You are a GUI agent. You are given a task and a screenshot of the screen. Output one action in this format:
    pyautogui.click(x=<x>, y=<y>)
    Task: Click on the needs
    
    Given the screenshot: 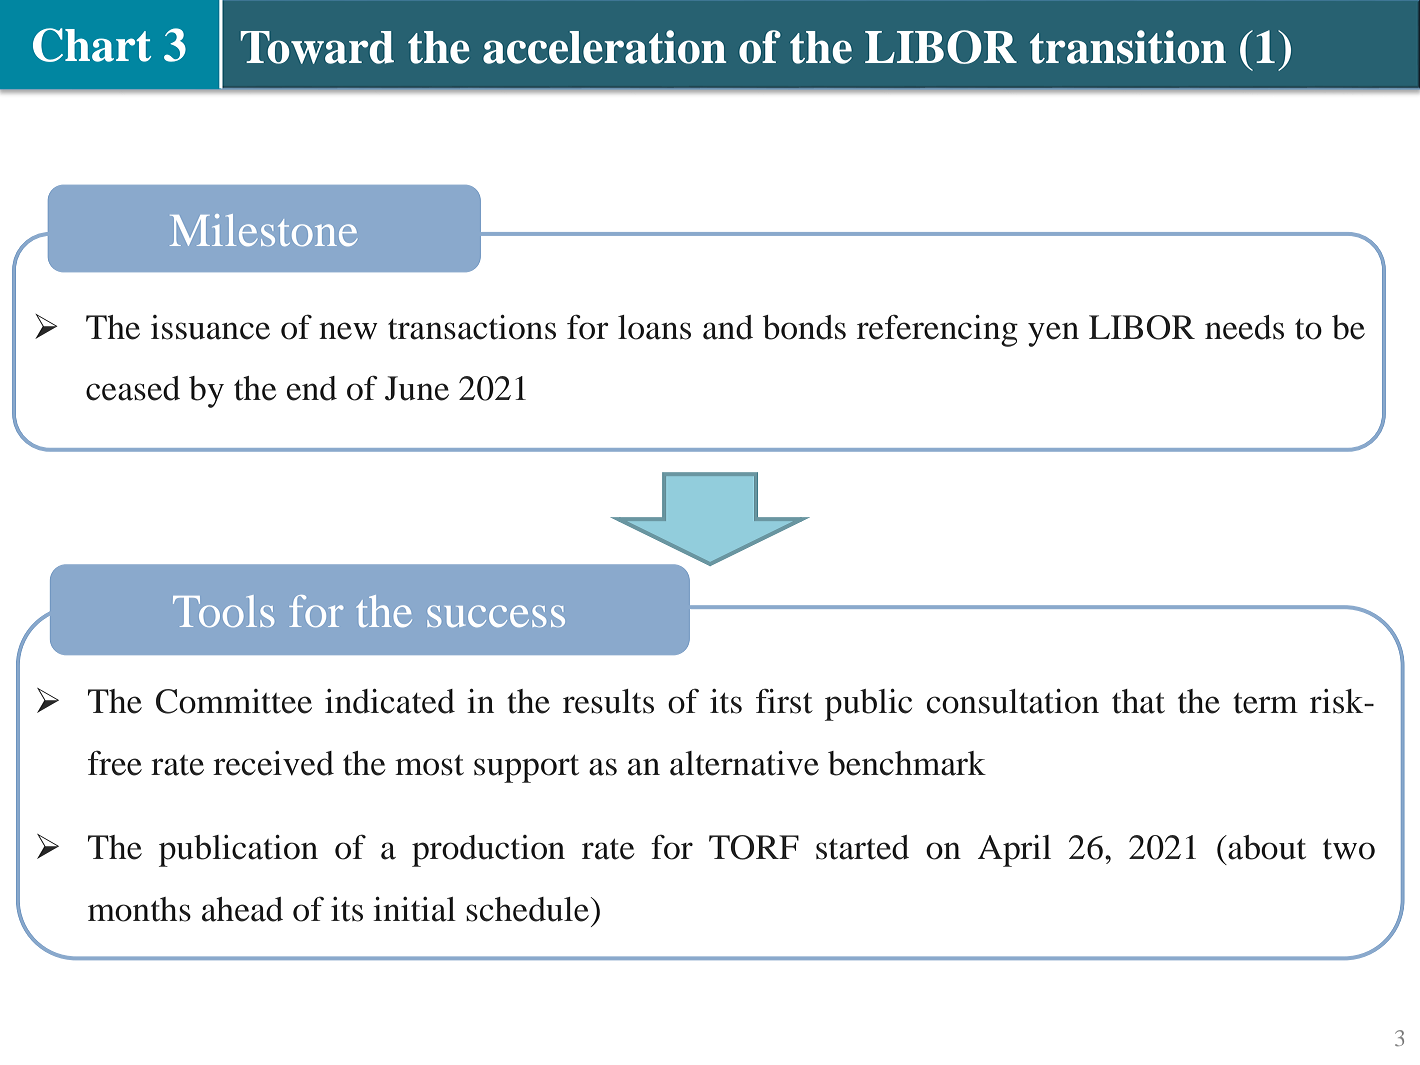 What is the action you would take?
    pyautogui.click(x=1244, y=327)
